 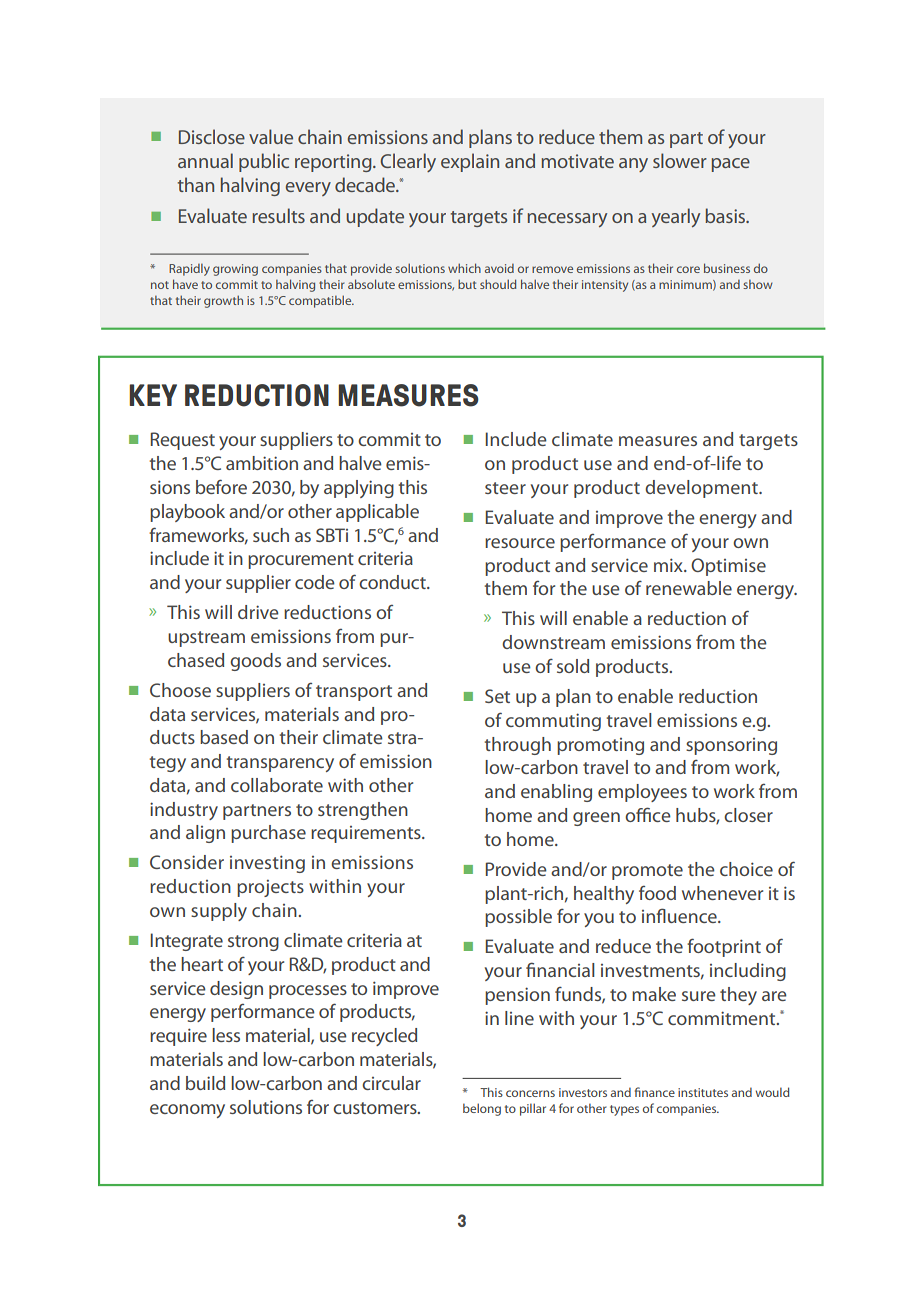 What do you see at coordinates (205, 1083) in the document?
I see `build` at bounding box center [205, 1083].
